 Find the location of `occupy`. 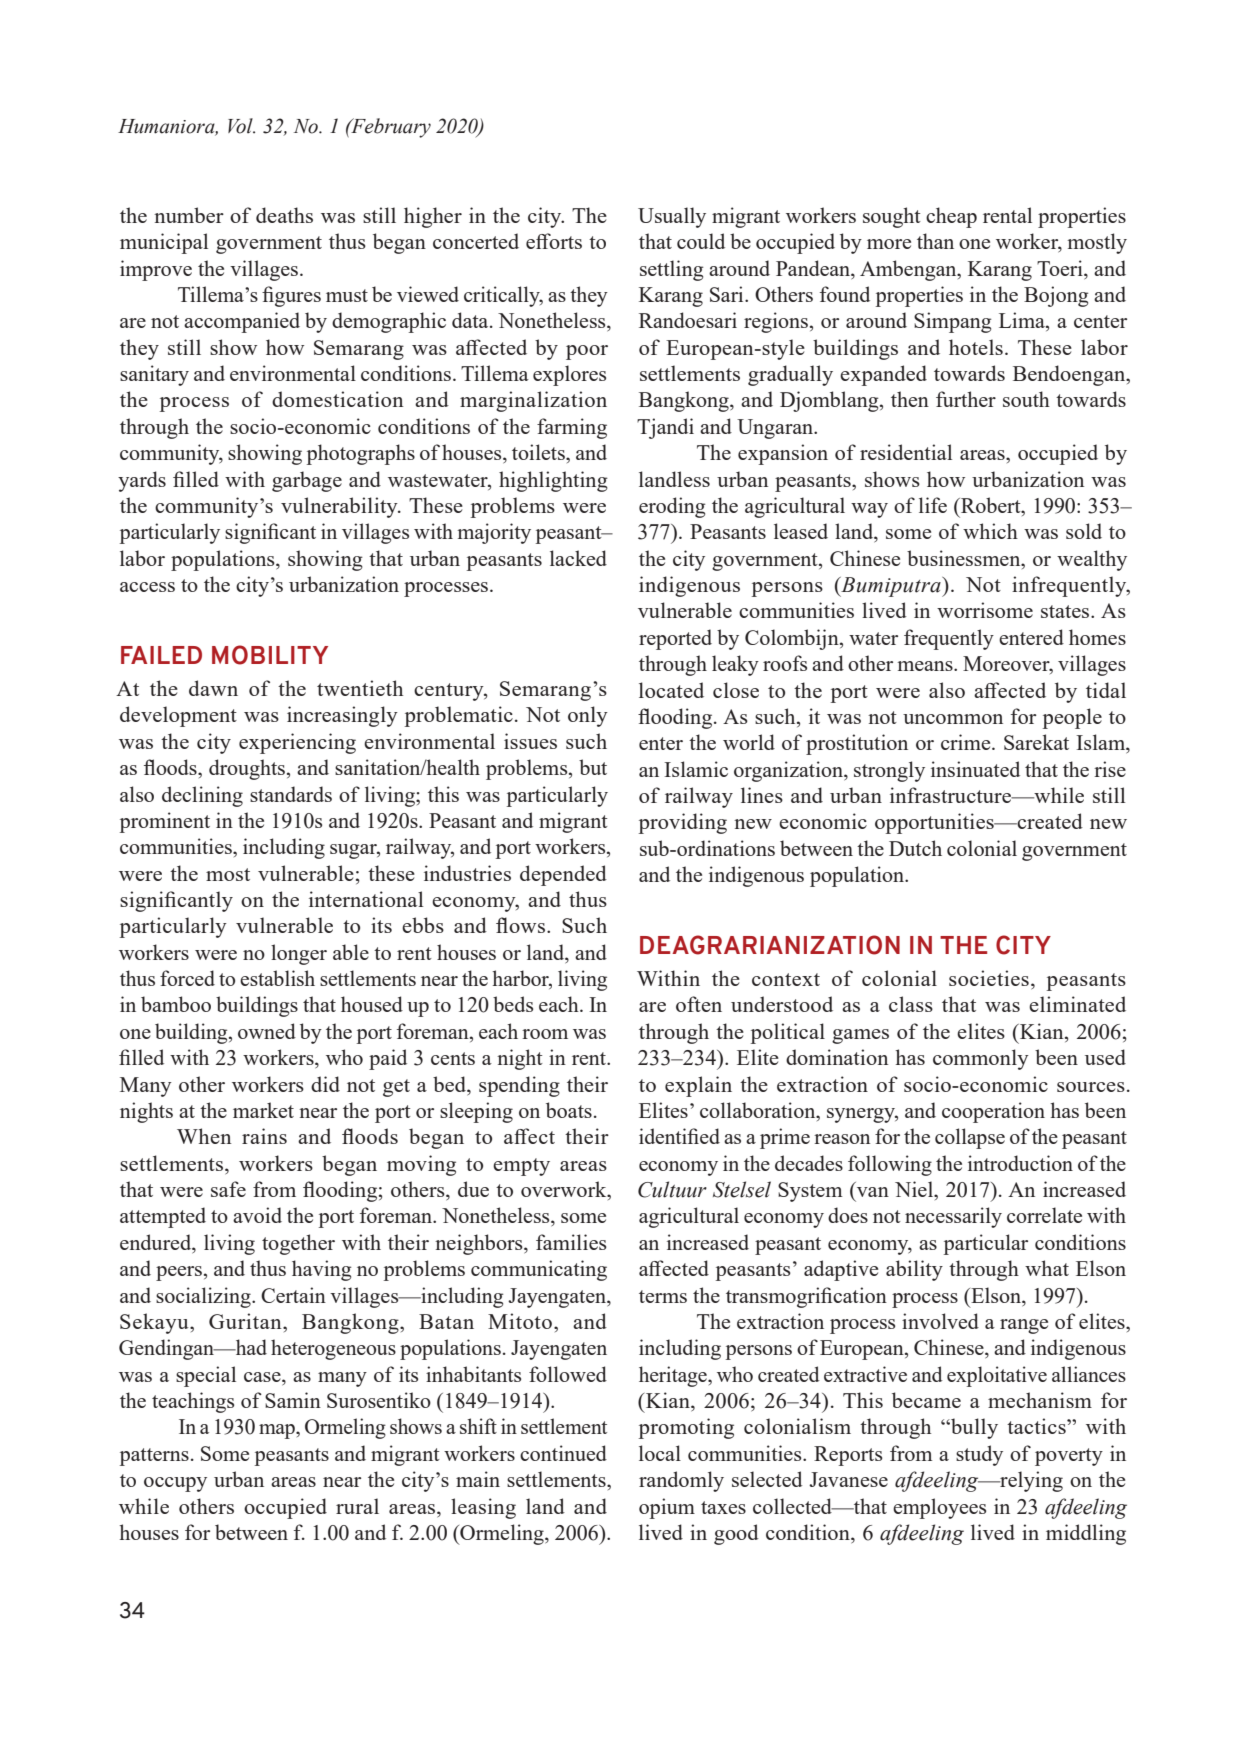

occupy is located at coordinates (175, 1484).
